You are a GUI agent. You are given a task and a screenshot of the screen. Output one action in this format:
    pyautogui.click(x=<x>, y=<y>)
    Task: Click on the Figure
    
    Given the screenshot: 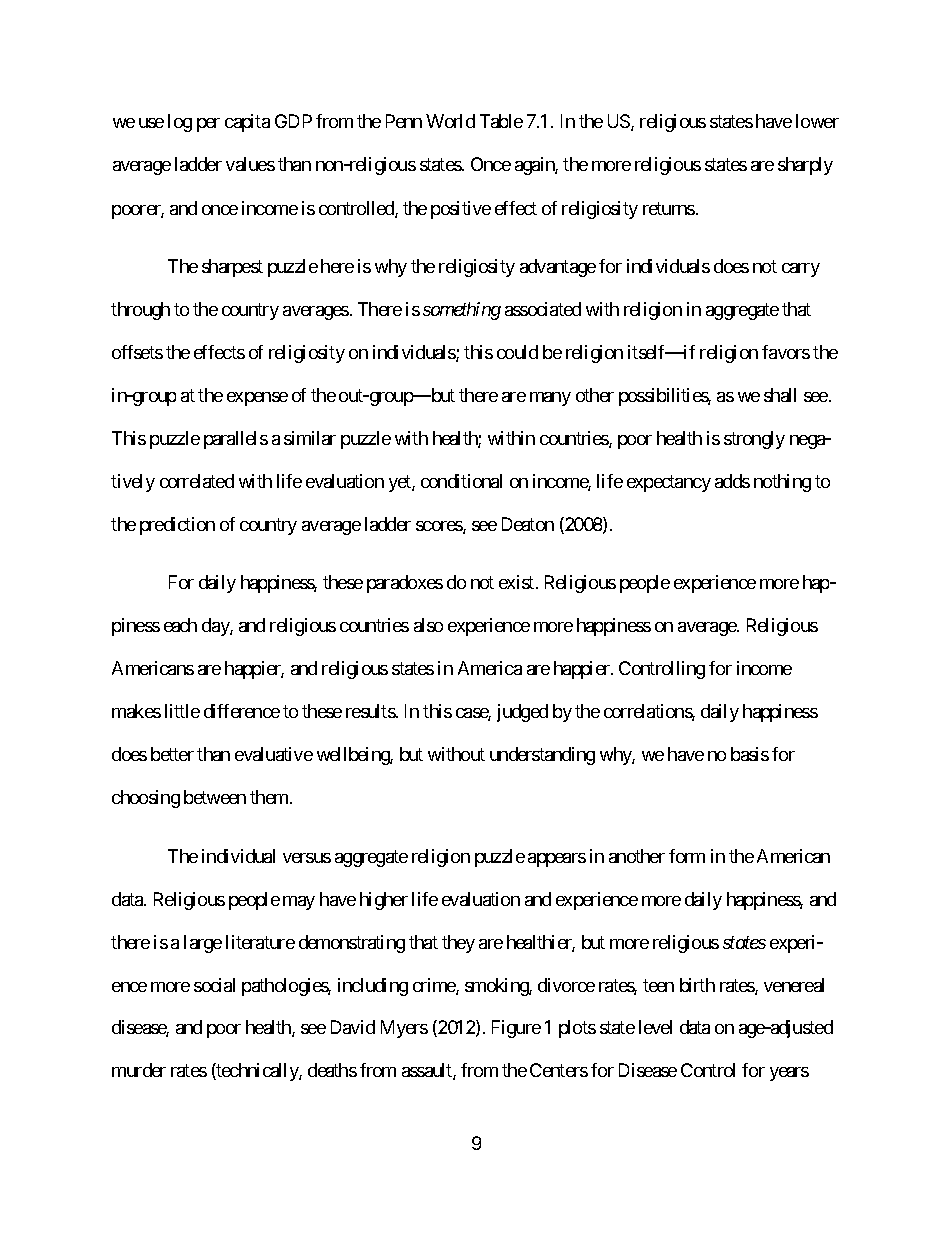 What is the action you would take?
    pyautogui.click(x=516, y=1029)
